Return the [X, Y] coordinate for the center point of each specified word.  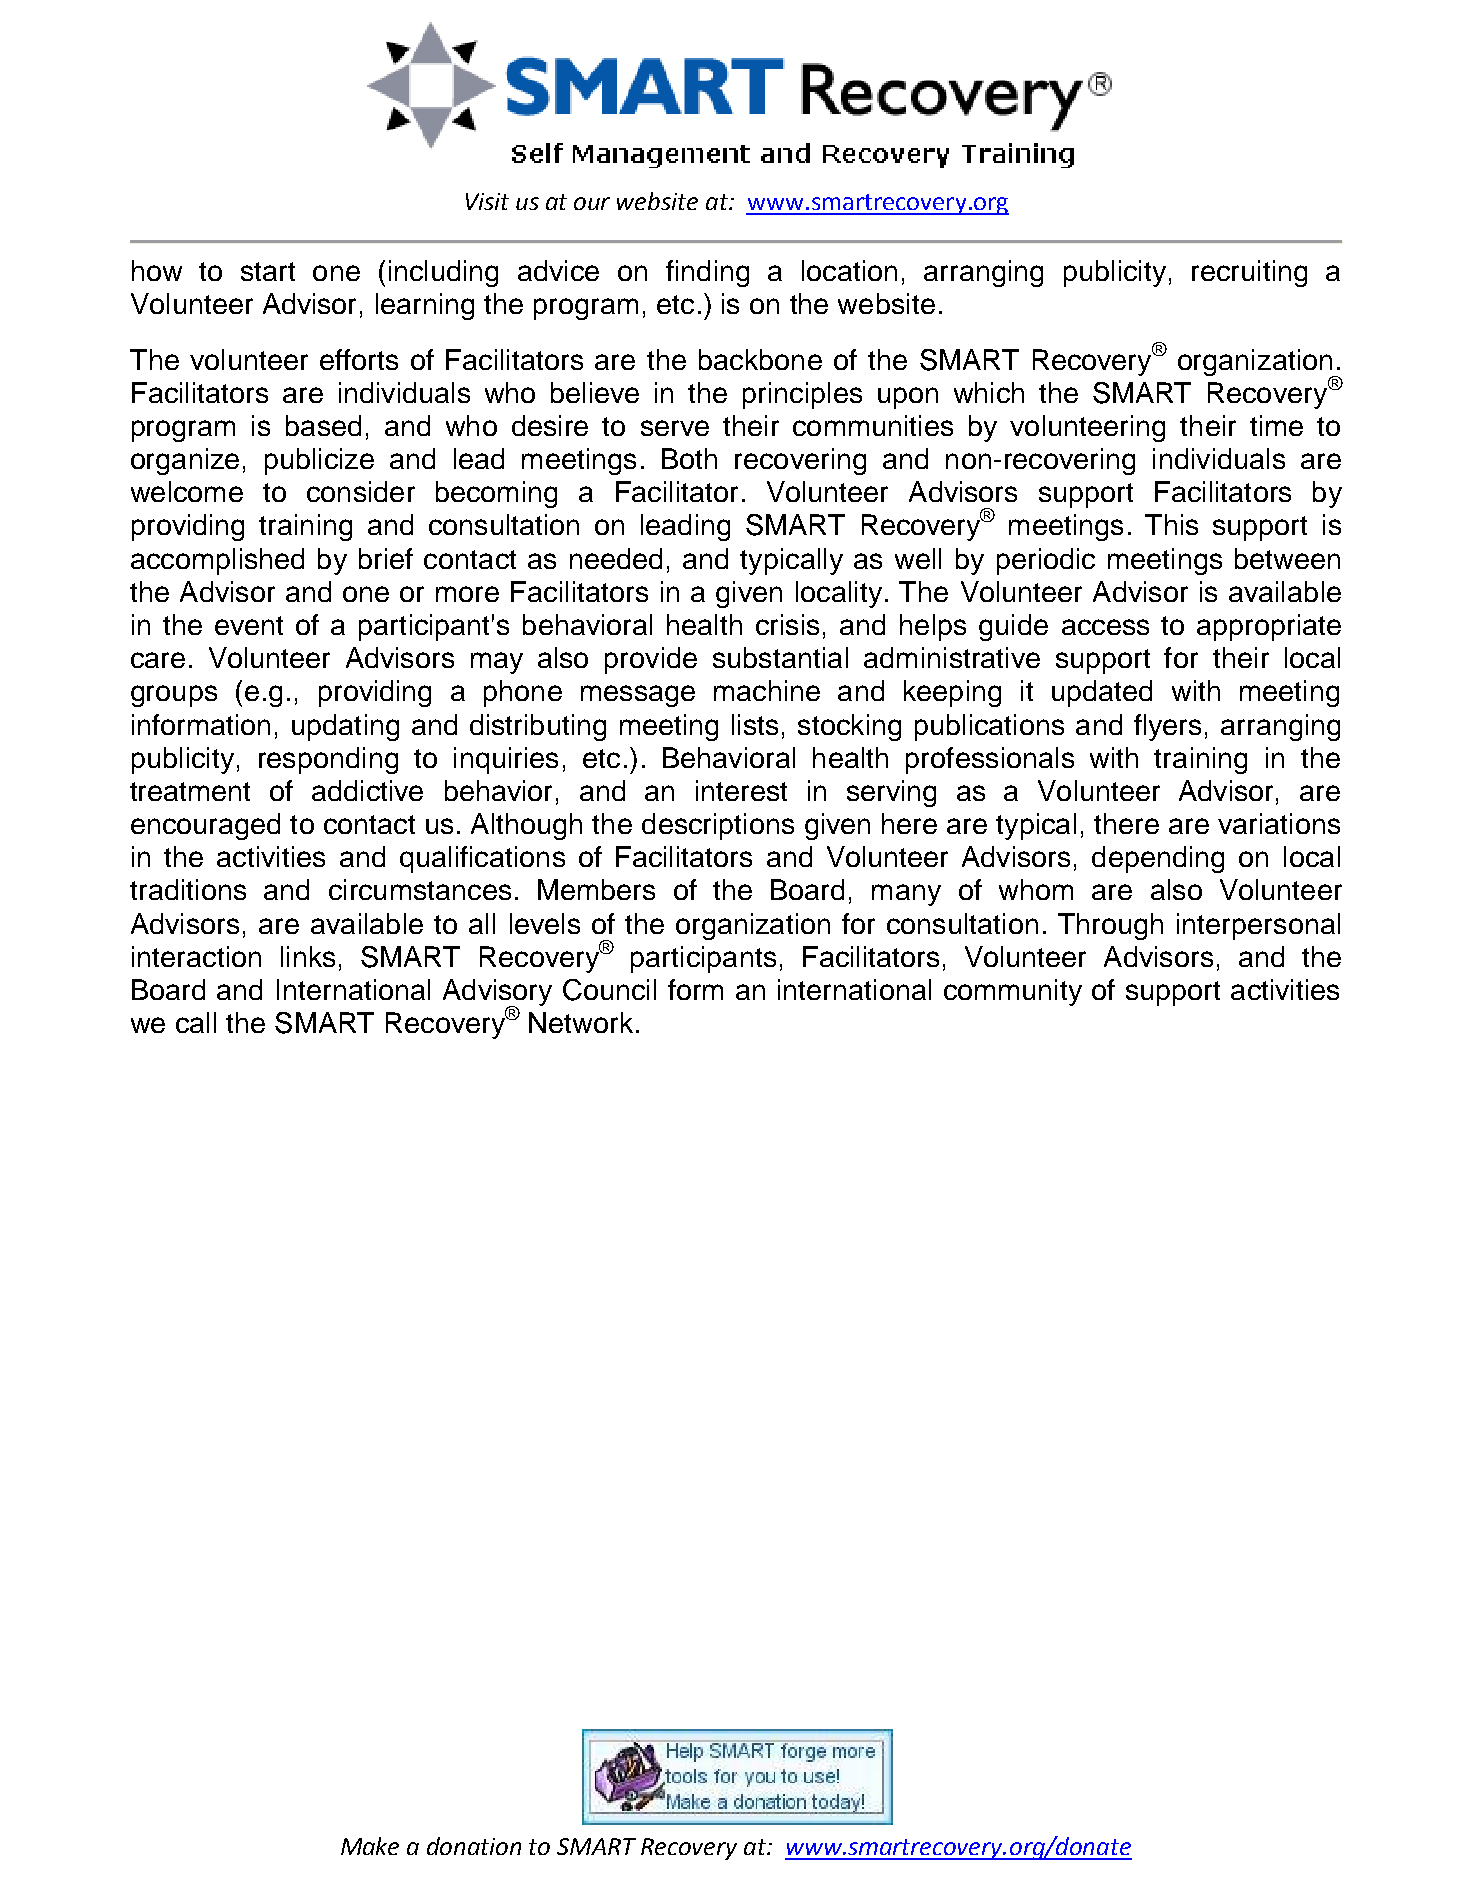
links [308, 956]
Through [1110, 926]
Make [370, 1846]
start [268, 271]
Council [609, 990]
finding [707, 273]
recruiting [1249, 273]
